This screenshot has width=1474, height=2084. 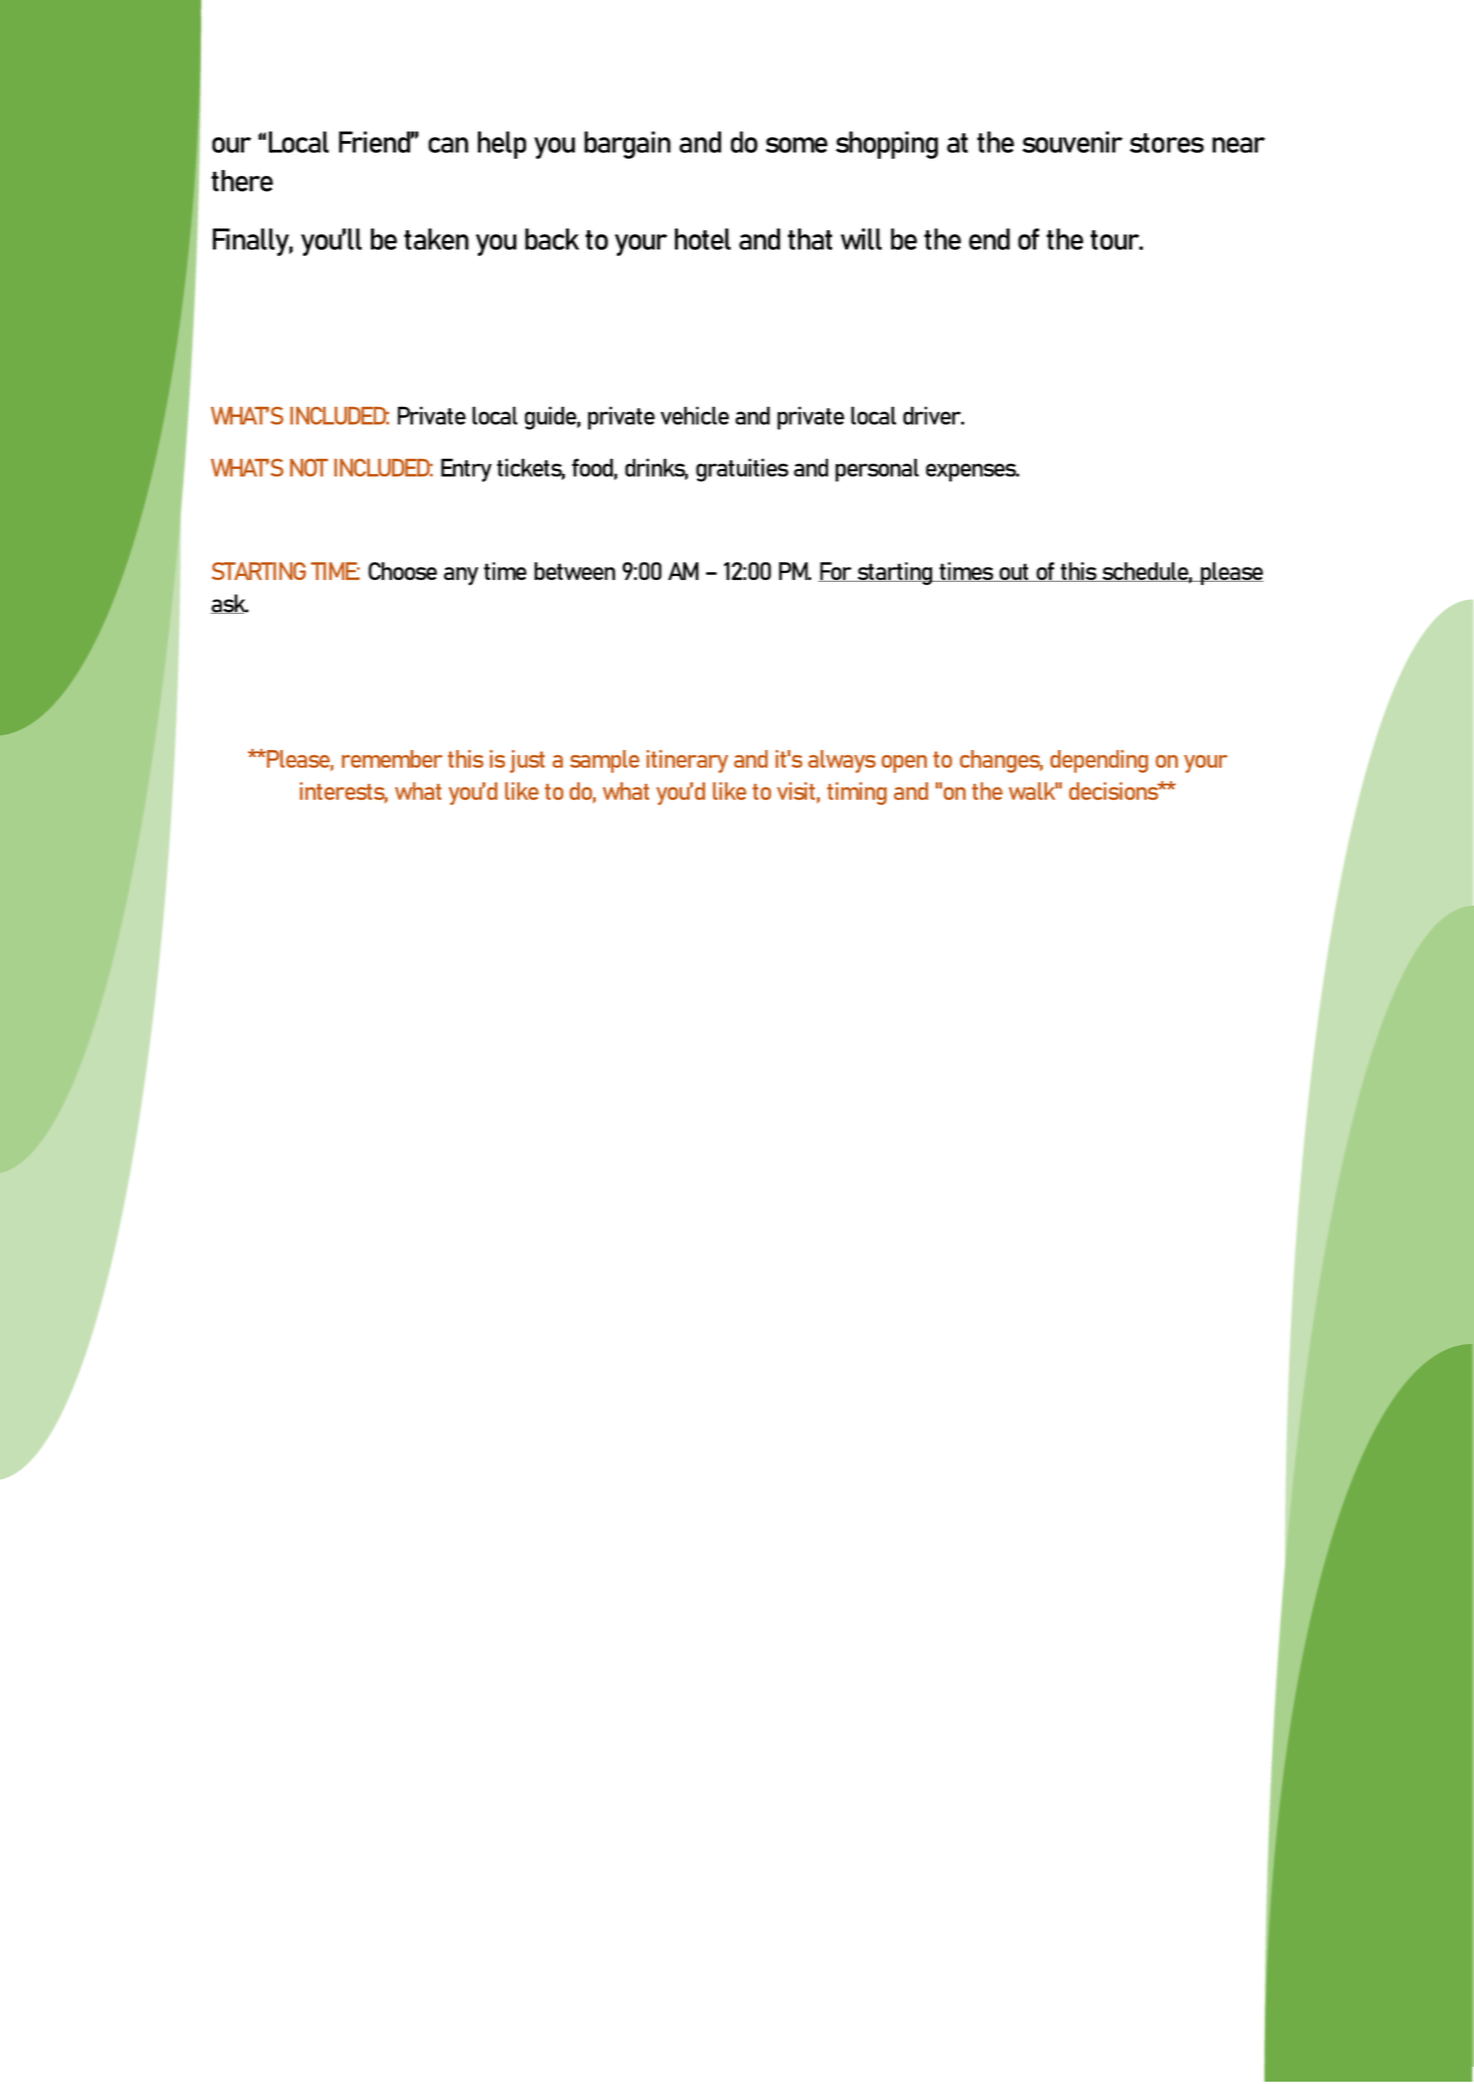 What do you see at coordinates (797, 145) in the screenshot?
I see `some` at bounding box center [797, 145].
